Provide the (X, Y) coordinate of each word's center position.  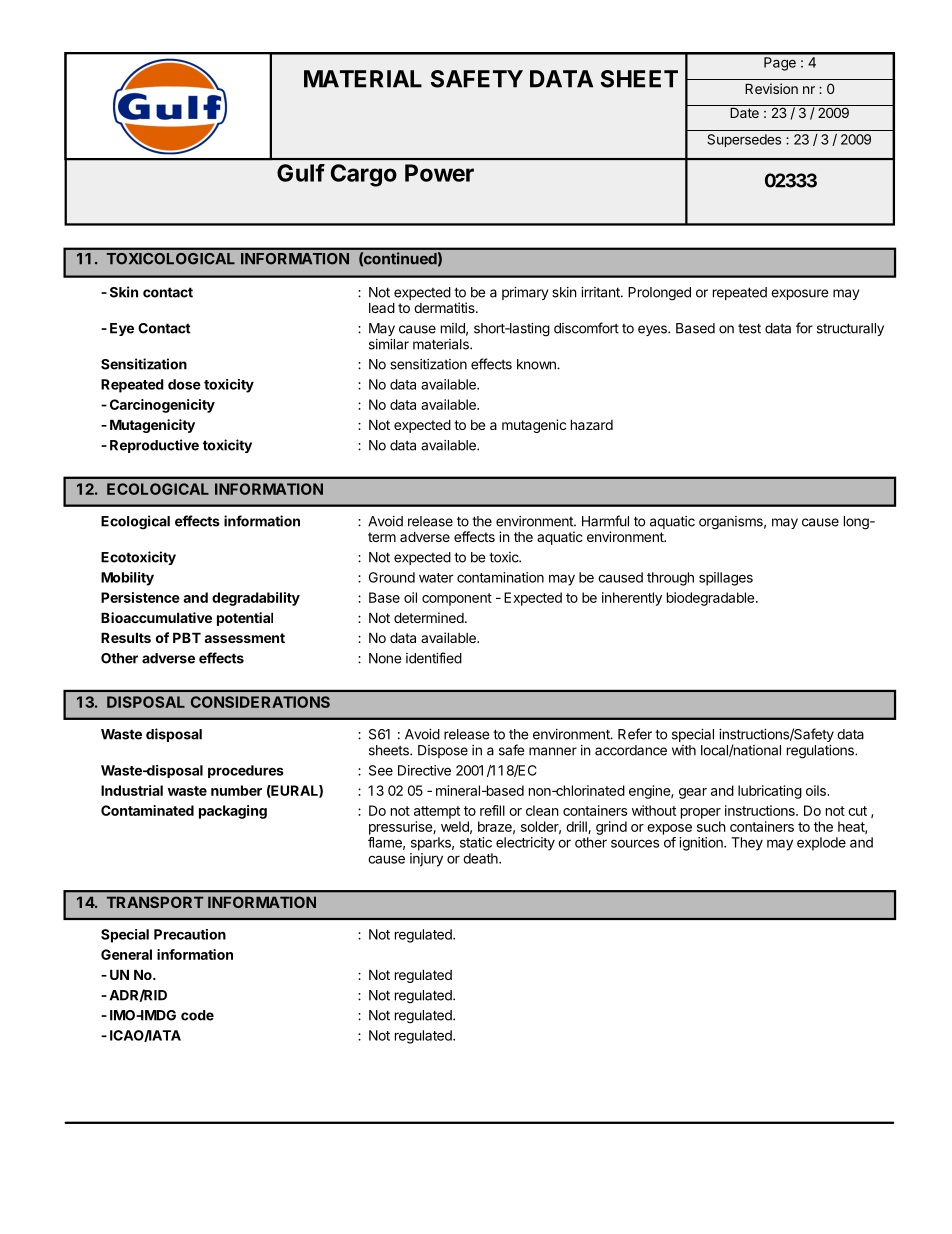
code (197, 1015)
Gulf (301, 173)
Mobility (127, 579)
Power (439, 173)
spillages (726, 579)
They (747, 844)
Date (744, 113)
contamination (500, 577)
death (481, 858)
